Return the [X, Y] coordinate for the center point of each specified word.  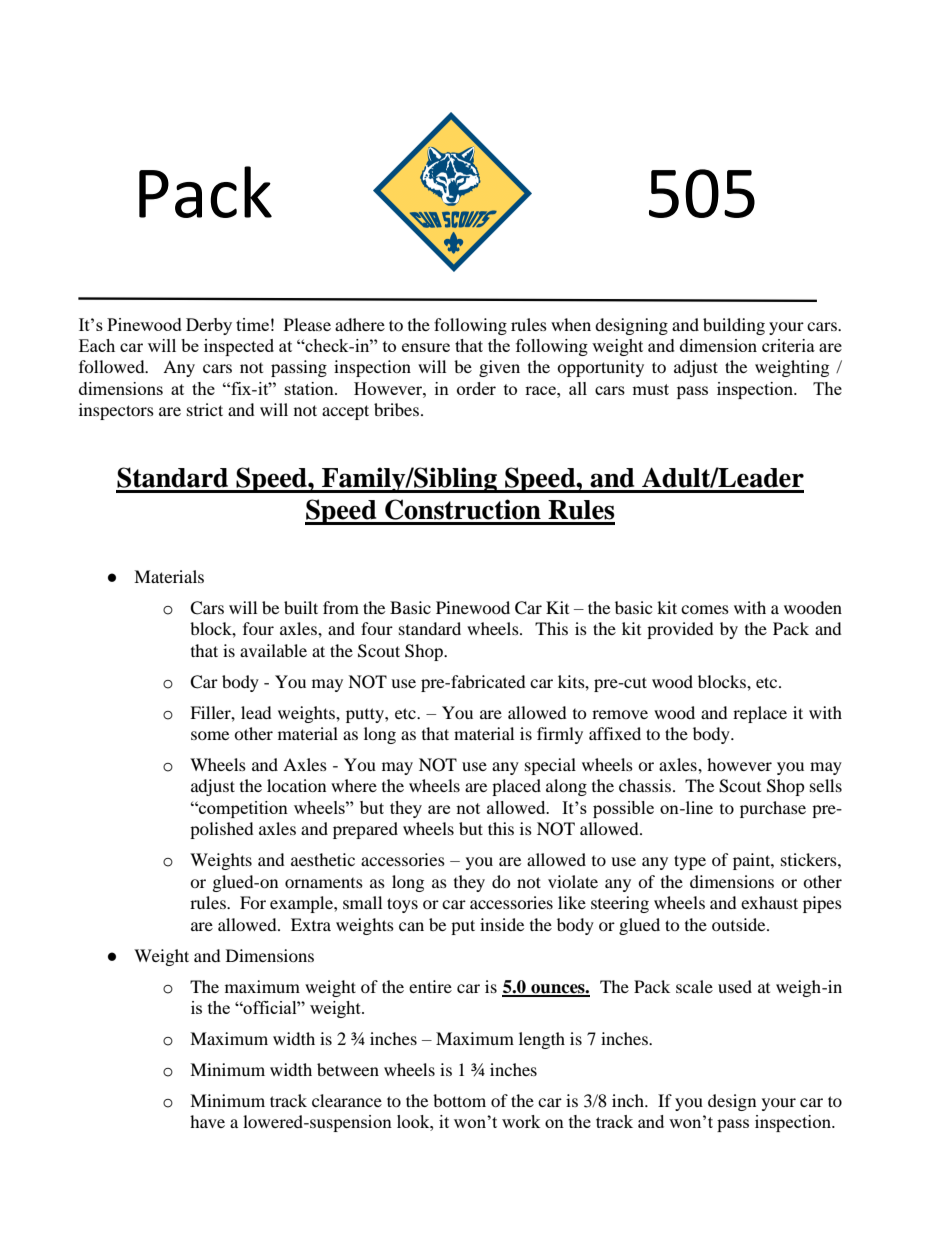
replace [760, 714]
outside [740, 924]
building [734, 326]
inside [502, 924]
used [735, 986]
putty [366, 715]
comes [705, 609]
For [253, 902]
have [207, 1121]
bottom [459, 1100]
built [301, 607]
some [210, 735]
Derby [209, 326]
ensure [426, 347]
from [341, 607]
